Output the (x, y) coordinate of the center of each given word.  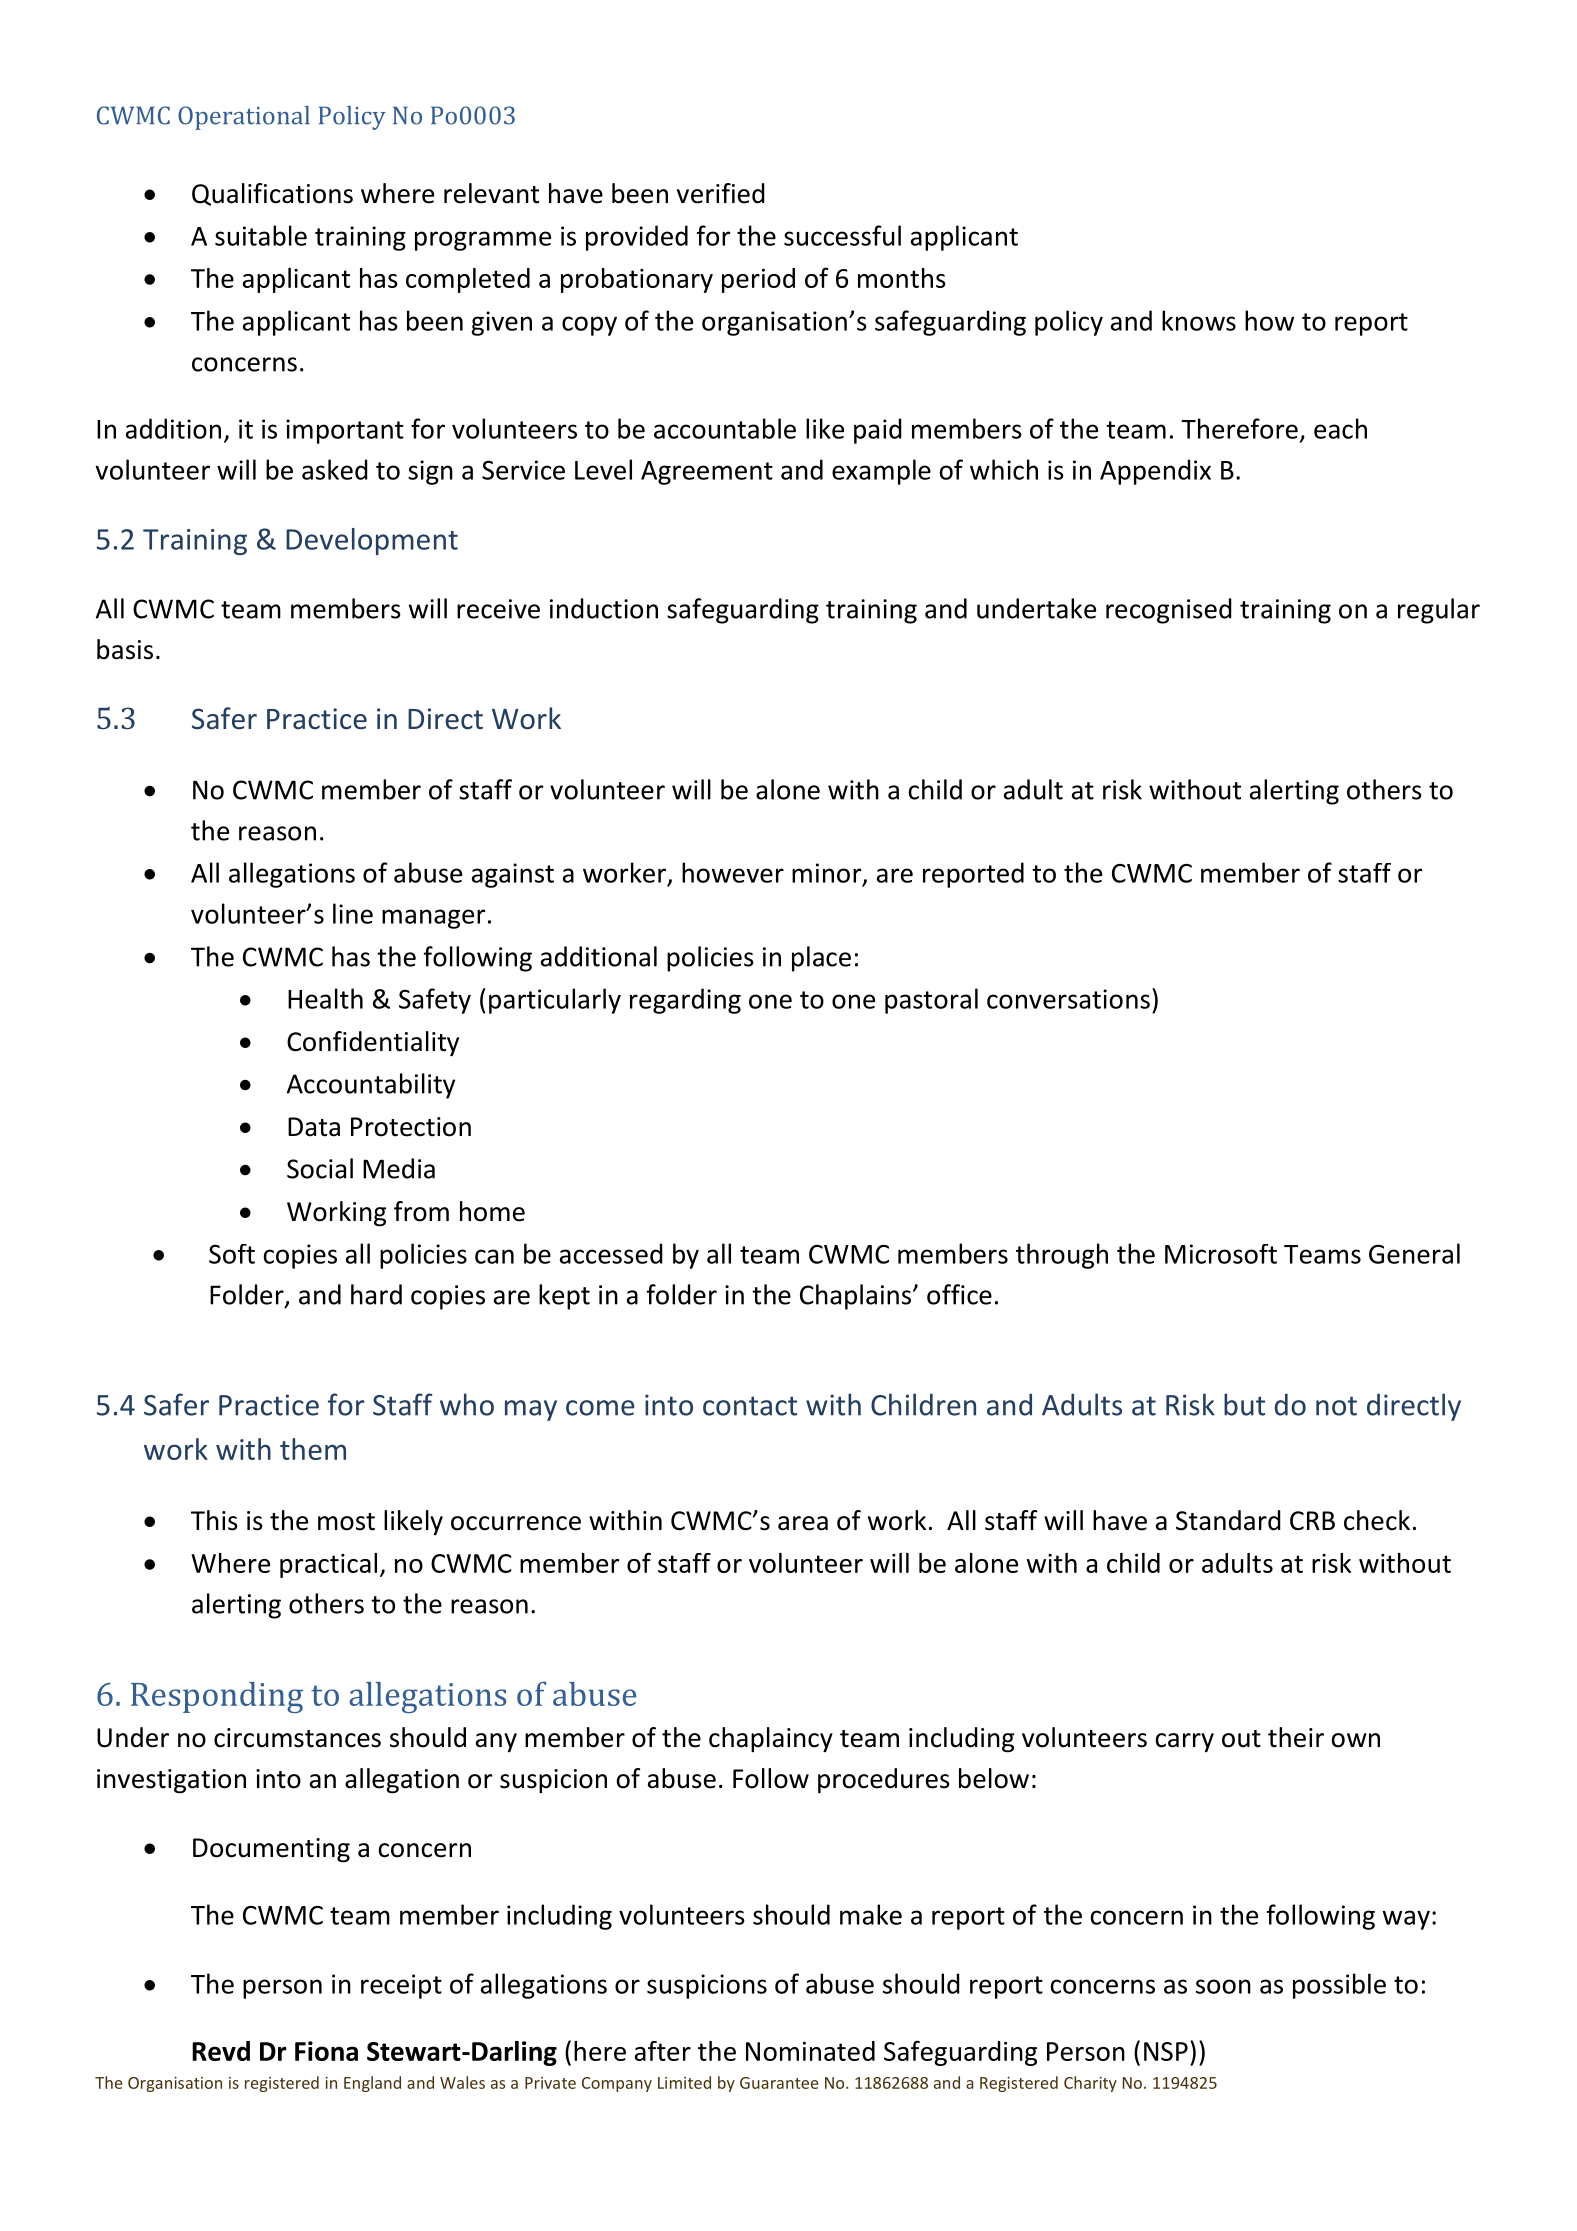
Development (372, 541)
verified (721, 193)
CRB (1312, 1521)
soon (1223, 1986)
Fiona (326, 2051)
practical (328, 1565)
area (803, 1523)
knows (1199, 320)
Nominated (810, 2051)
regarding (685, 1001)
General (1414, 1253)
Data (314, 1127)
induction (604, 608)
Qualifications (272, 194)
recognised (1169, 611)
